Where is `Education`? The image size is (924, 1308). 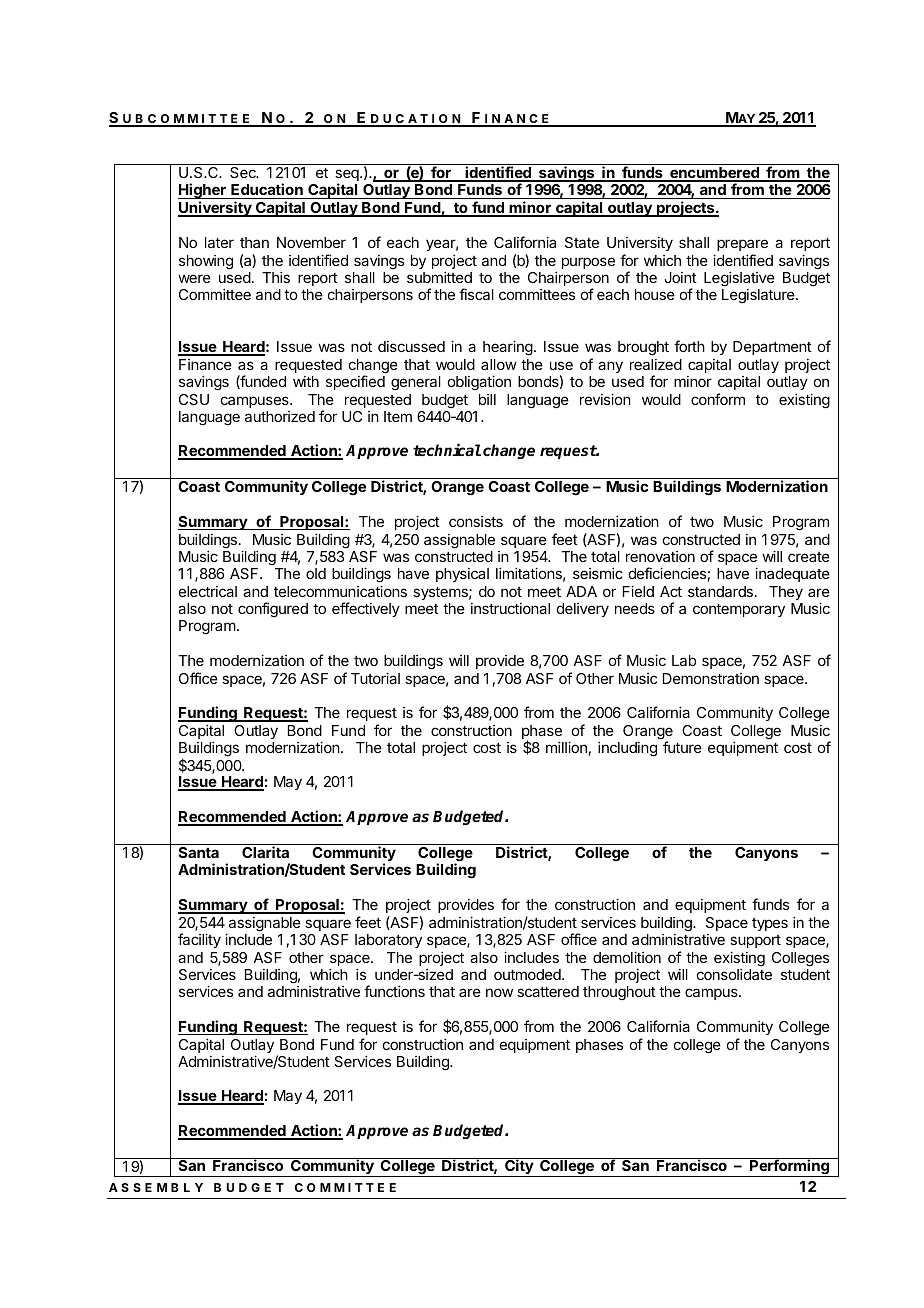 Education is located at coordinates (267, 191).
